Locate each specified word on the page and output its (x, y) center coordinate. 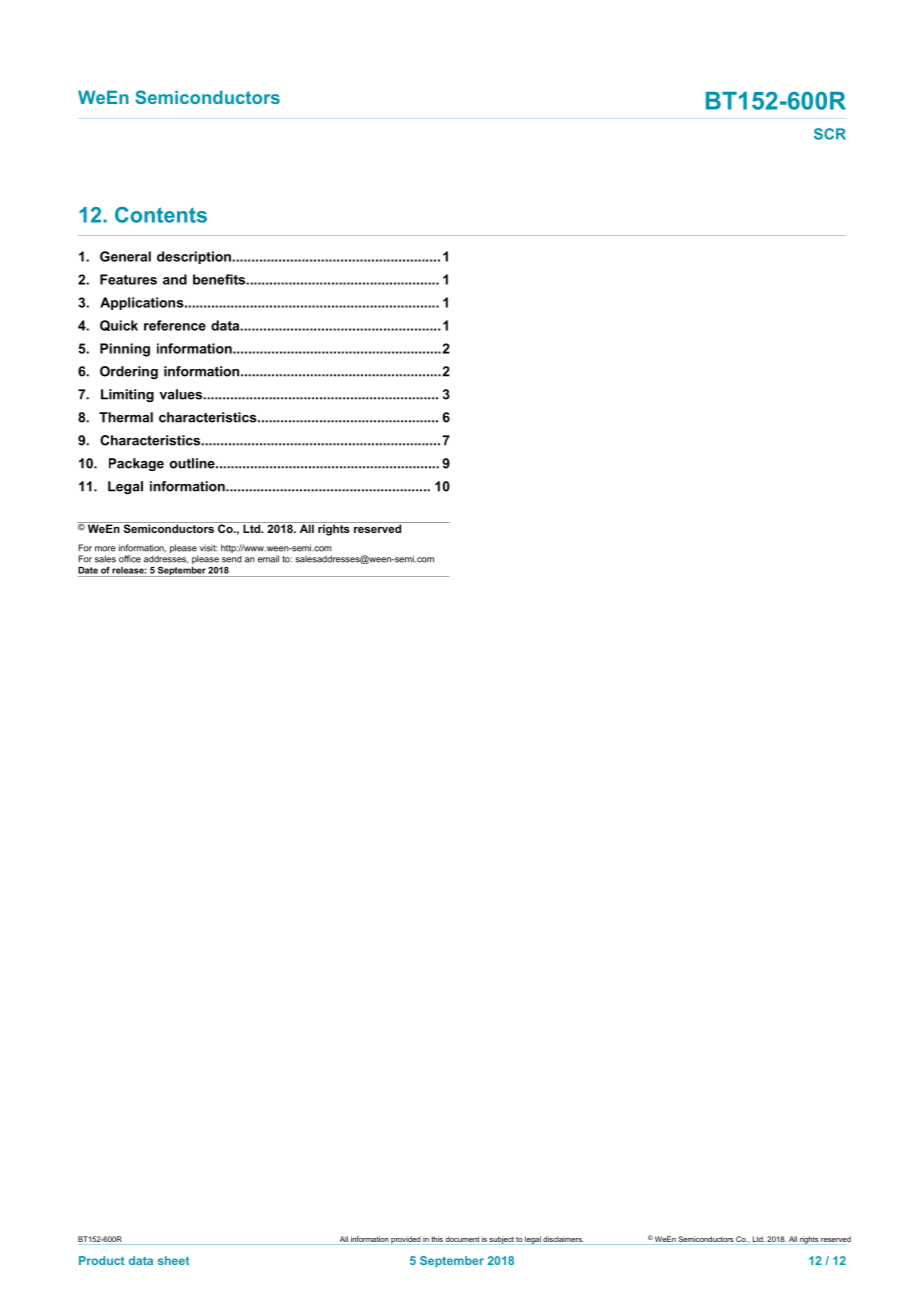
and (175, 279)
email (268, 559)
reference (175, 325)
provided (405, 1240)
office (130, 559)
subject (502, 1240)
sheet (173, 1260)
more (105, 549)
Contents (161, 215)
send (232, 559)
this (437, 1239)
